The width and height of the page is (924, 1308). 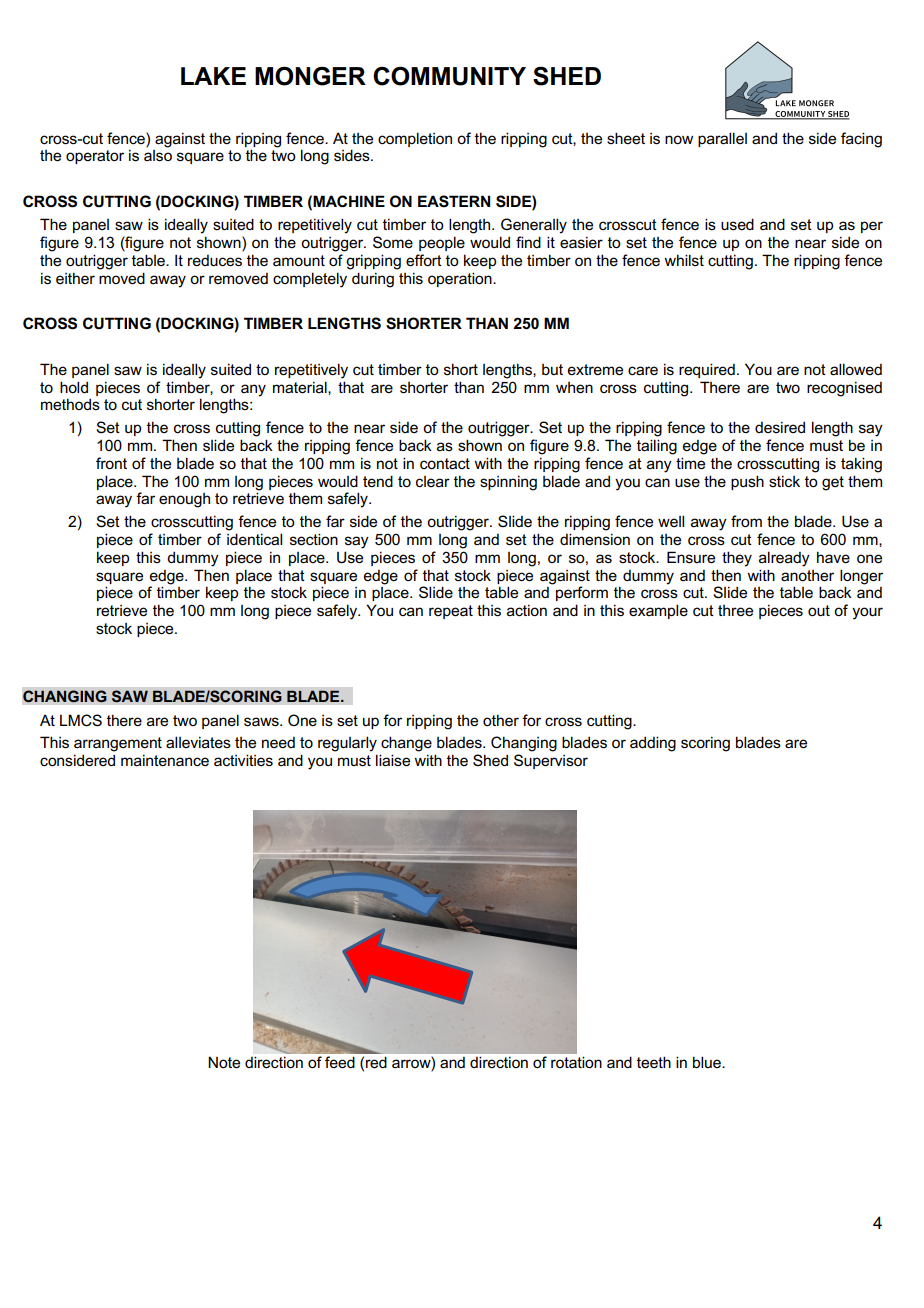 What do you see at coordinates (722, 139) in the page?
I see `parallel` at bounding box center [722, 139].
